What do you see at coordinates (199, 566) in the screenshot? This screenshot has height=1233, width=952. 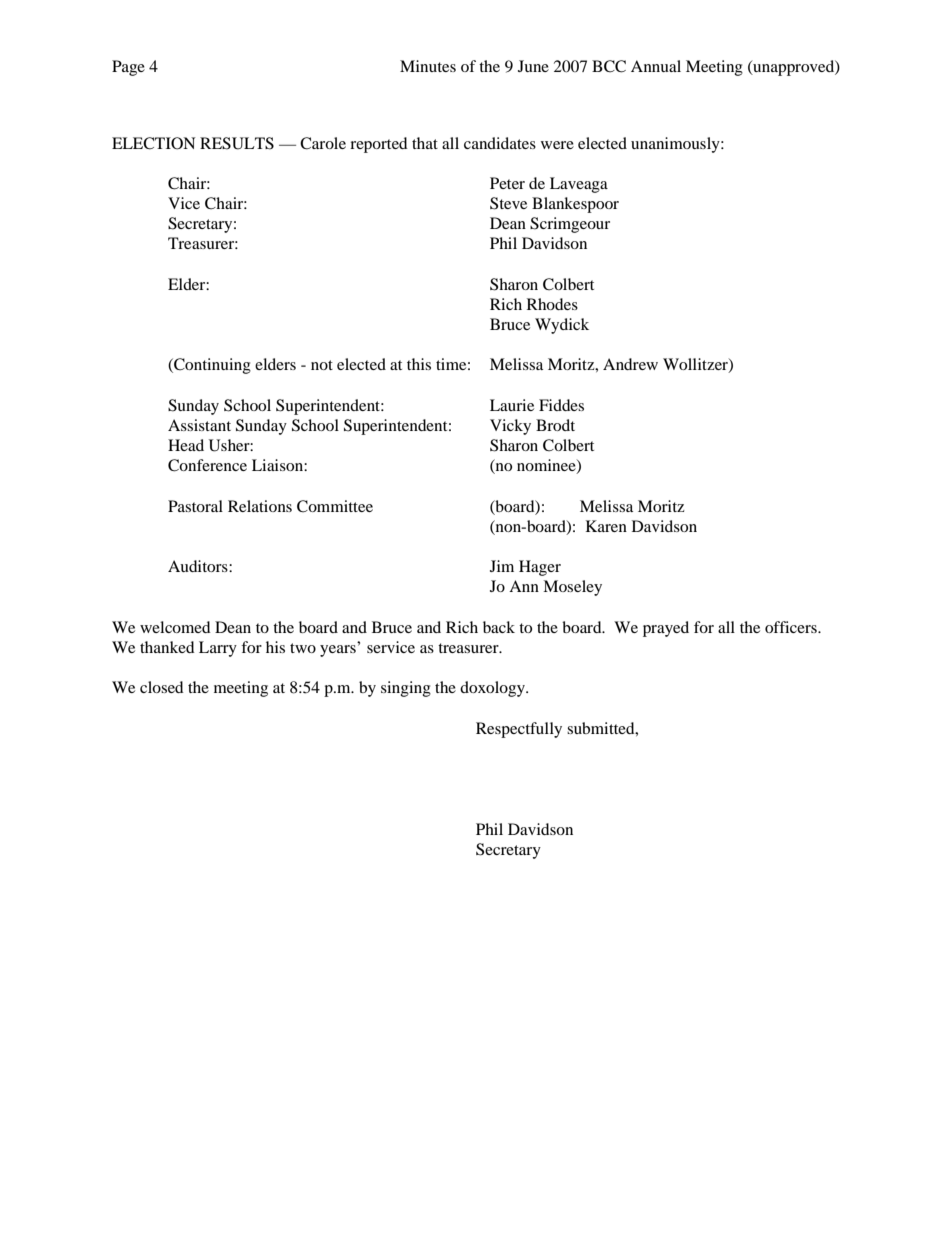 I see `Auditors` at bounding box center [199, 566].
